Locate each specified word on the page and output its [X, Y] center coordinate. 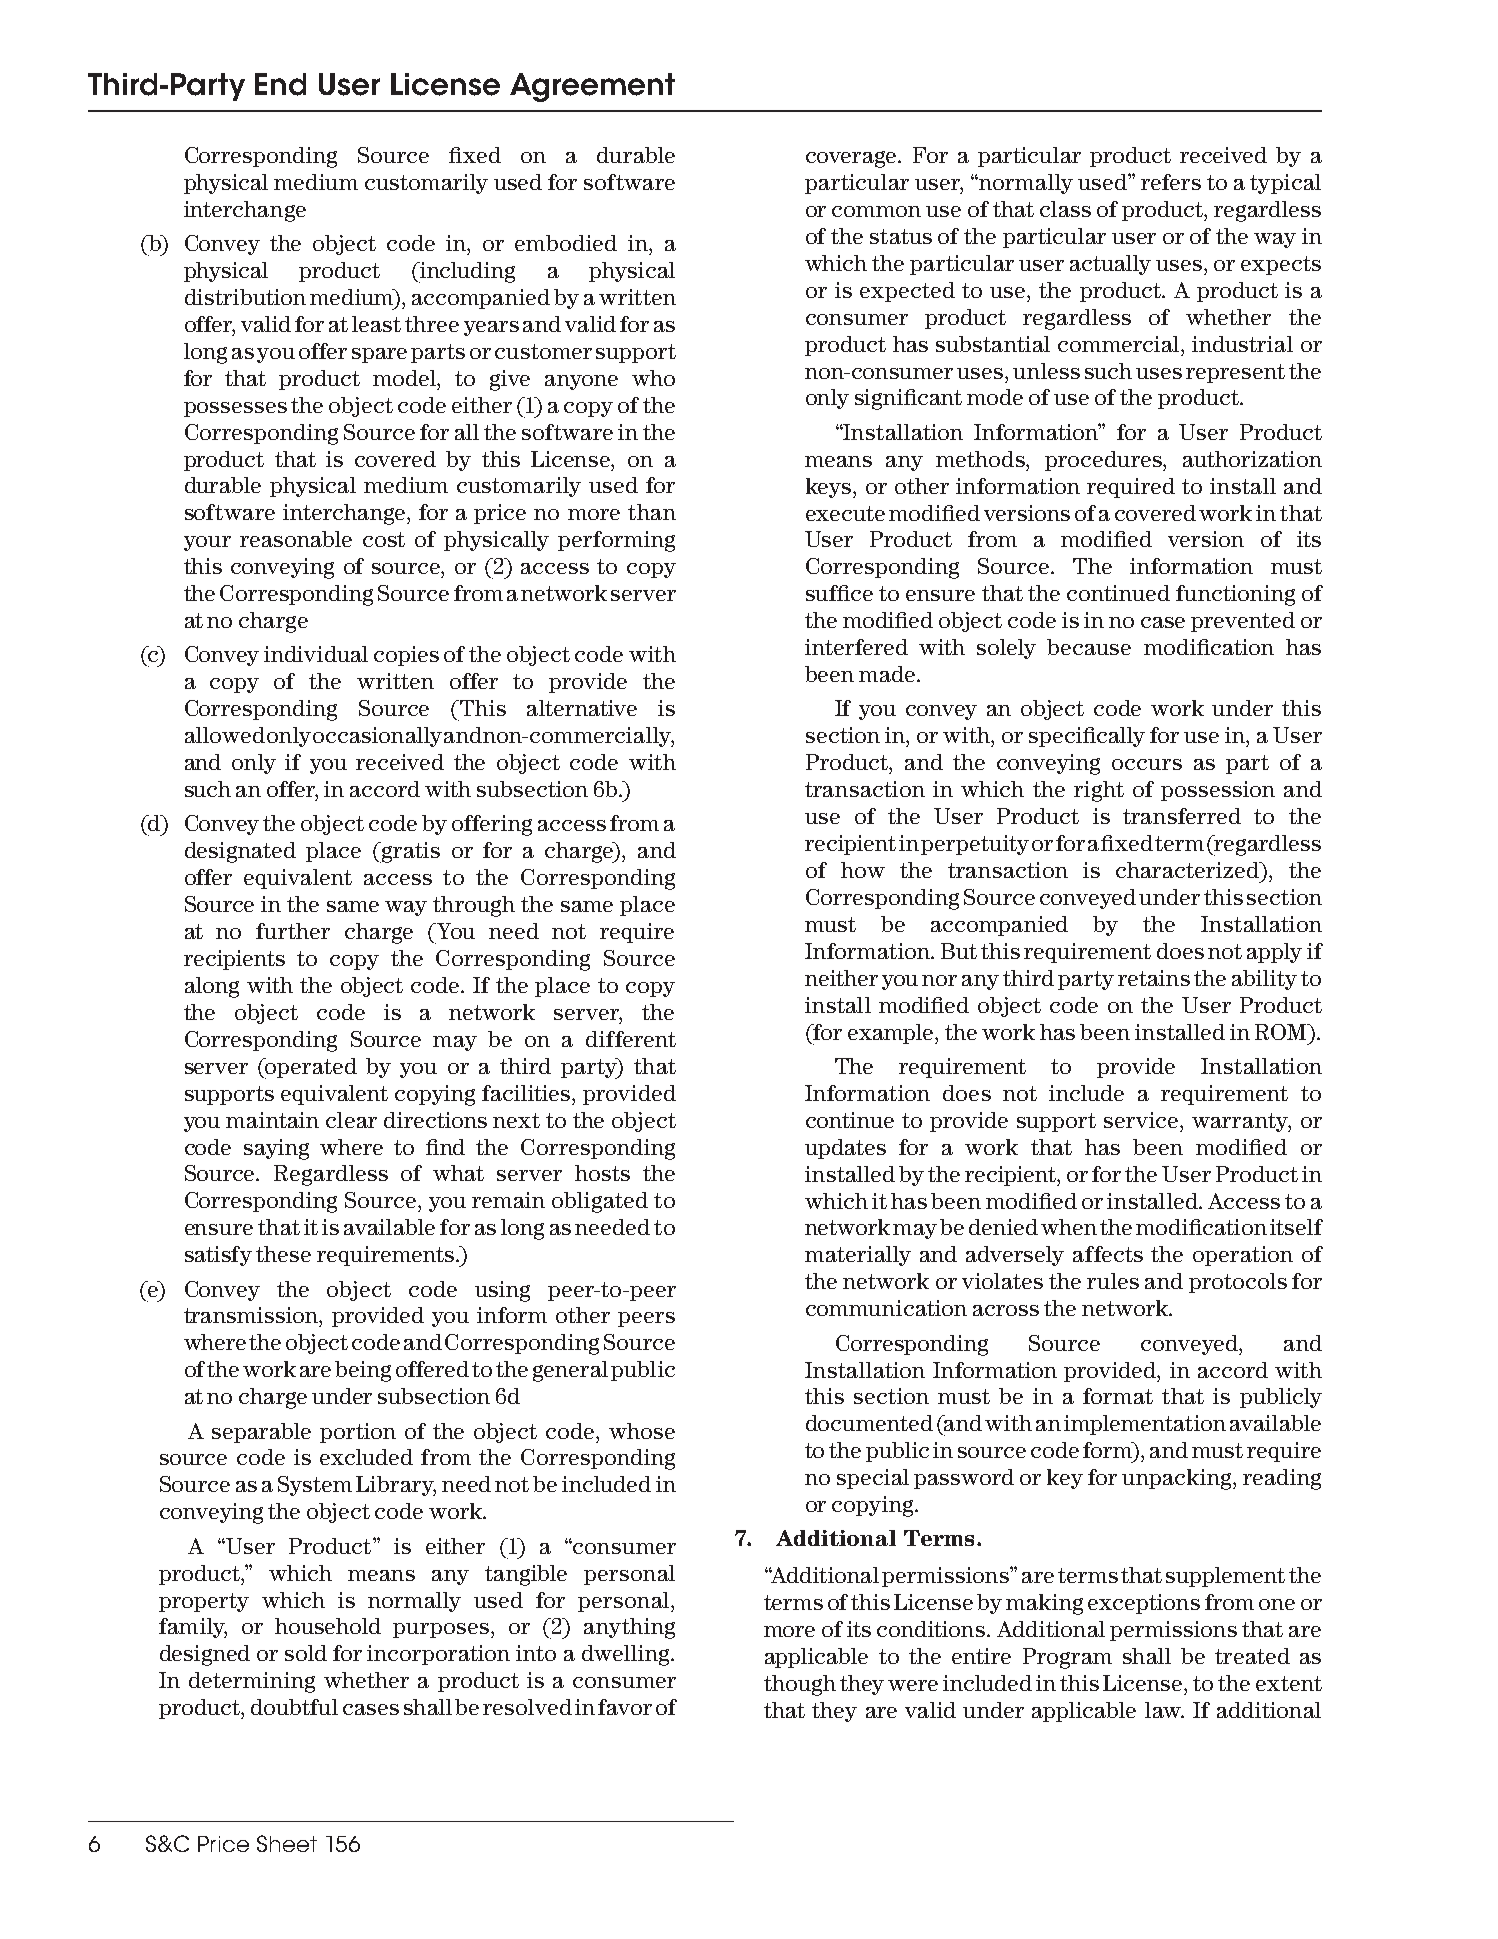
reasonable [296, 539]
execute [845, 513]
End [280, 84]
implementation [1145, 1425]
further [293, 931]
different [631, 1039]
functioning [1235, 595]
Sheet [287, 1843]
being [363, 1371]
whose [642, 1431]
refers [1171, 182]
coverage [853, 159]
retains [1154, 978]
